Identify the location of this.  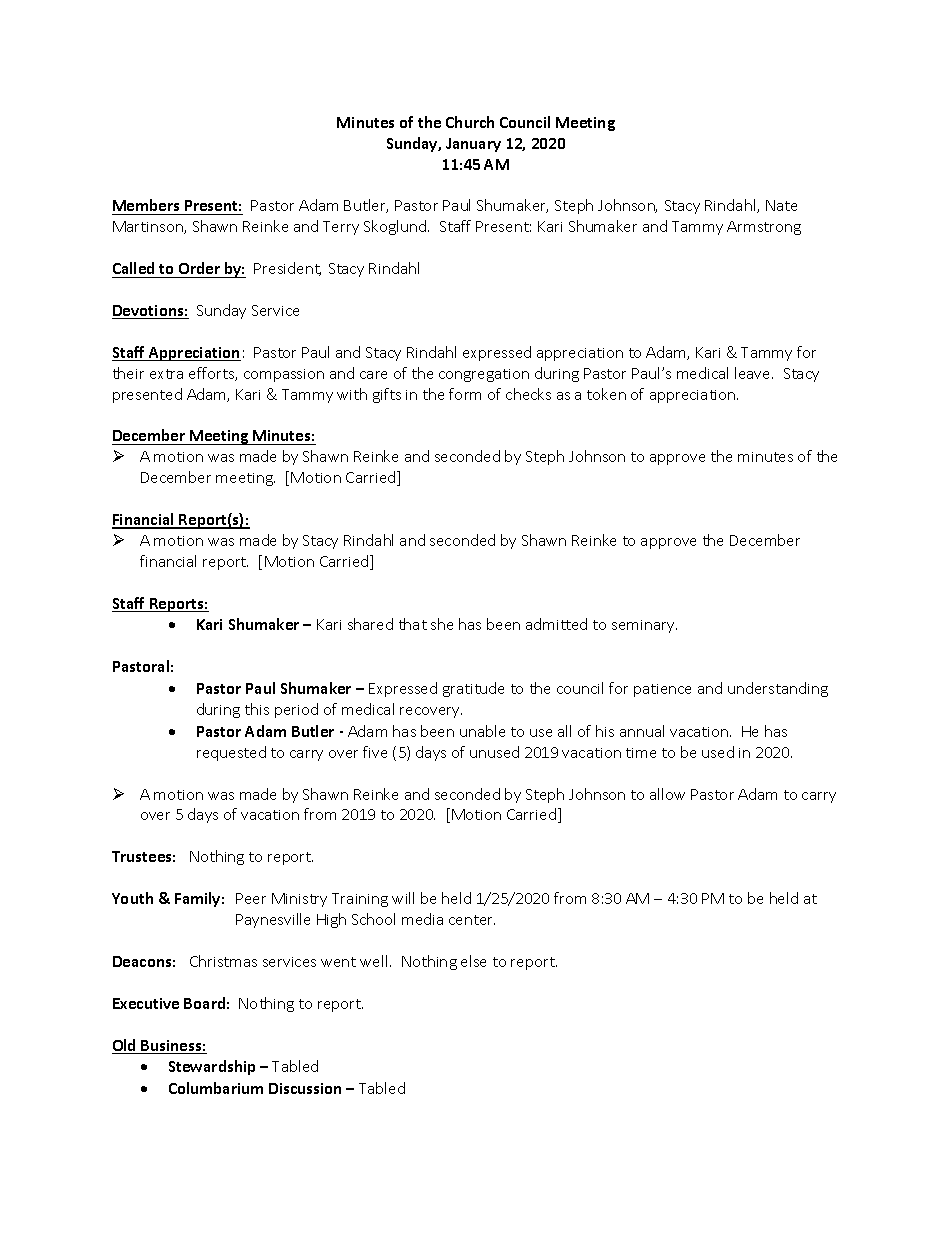
(257, 709).
